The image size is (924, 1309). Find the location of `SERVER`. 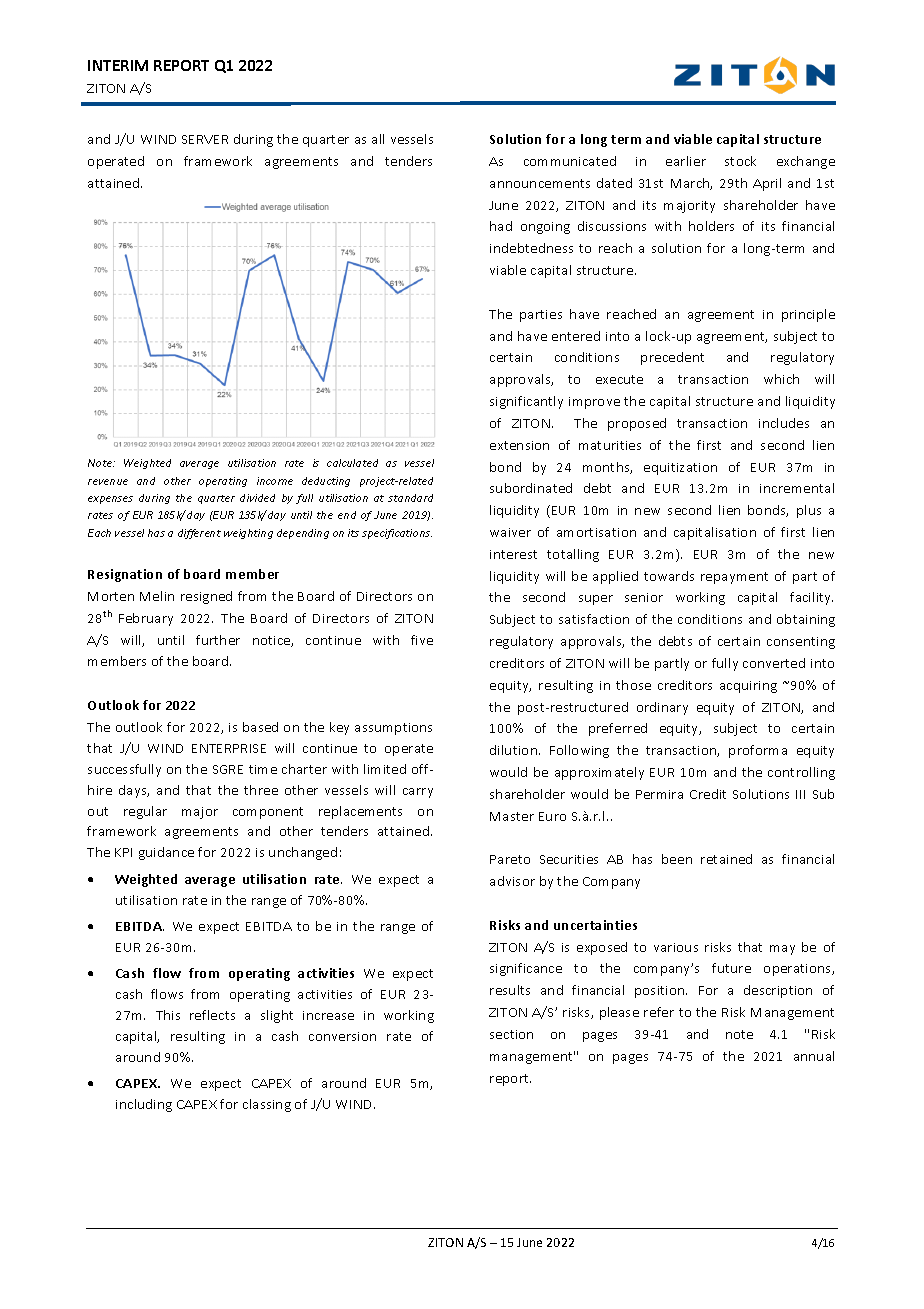

SERVER is located at coordinates (205, 139).
